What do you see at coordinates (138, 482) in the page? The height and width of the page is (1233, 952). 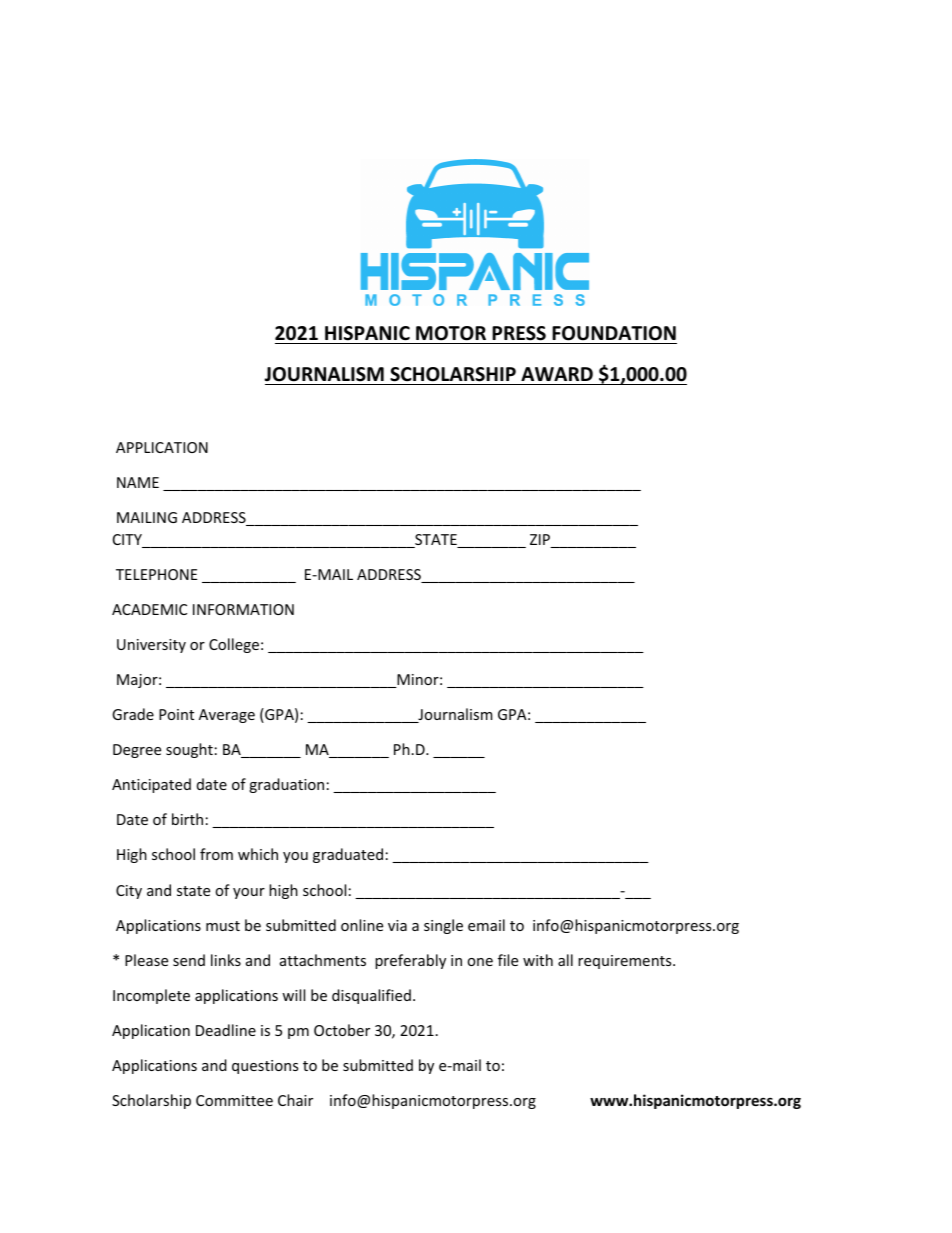 I see `NAME` at bounding box center [138, 482].
